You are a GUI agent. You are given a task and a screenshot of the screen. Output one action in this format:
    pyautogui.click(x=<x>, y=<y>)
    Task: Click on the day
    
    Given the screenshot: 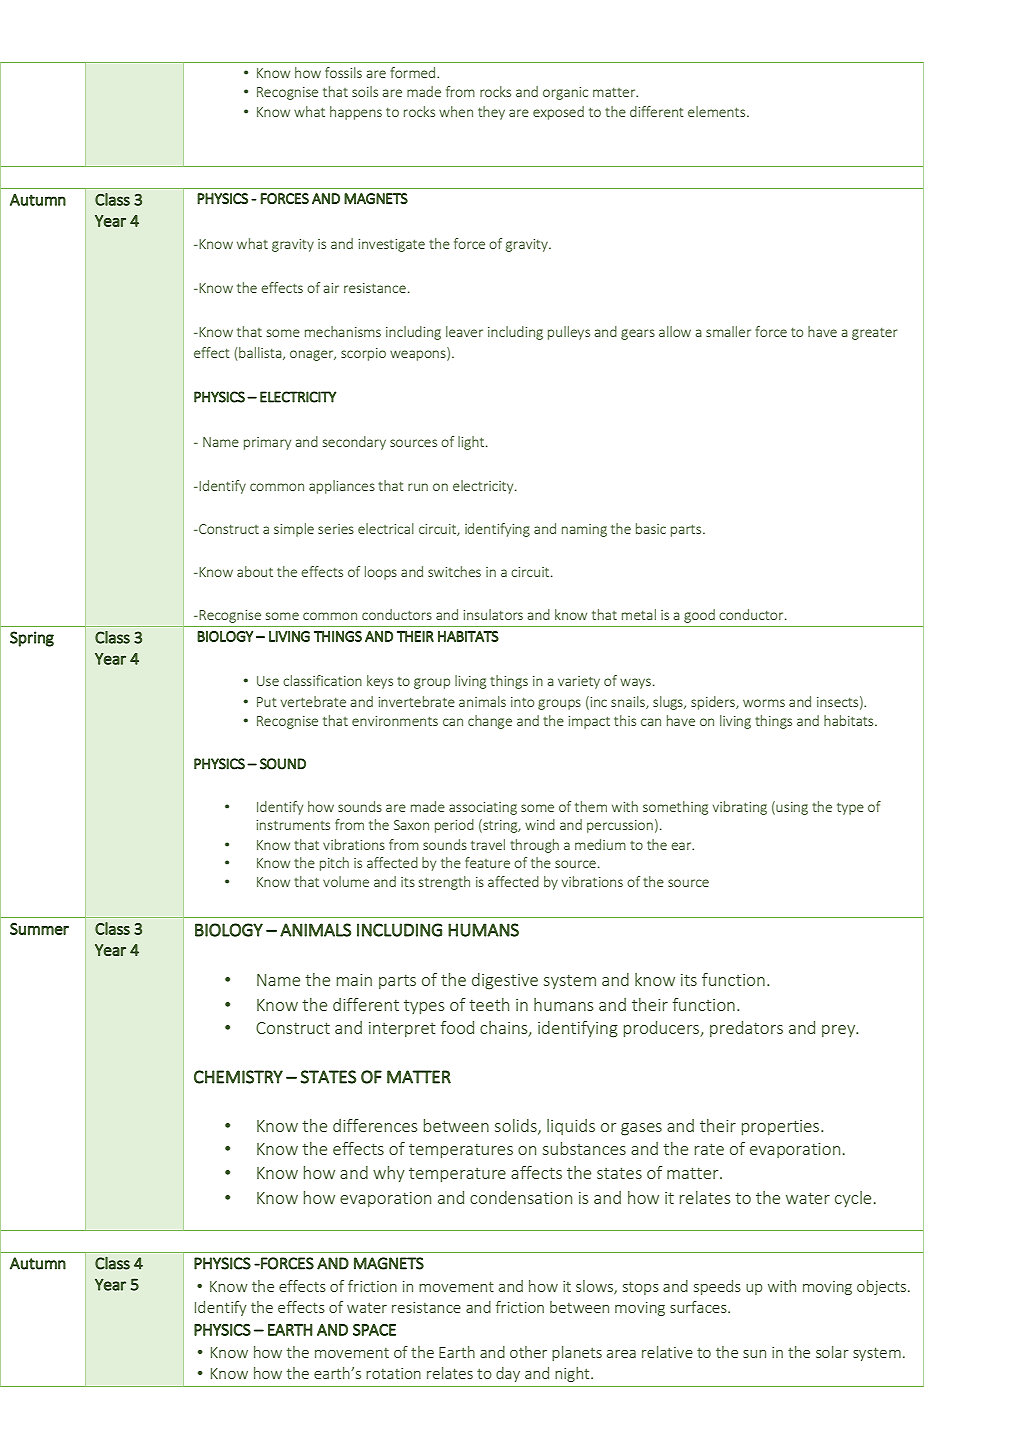 What is the action you would take?
    pyautogui.click(x=508, y=1374)
